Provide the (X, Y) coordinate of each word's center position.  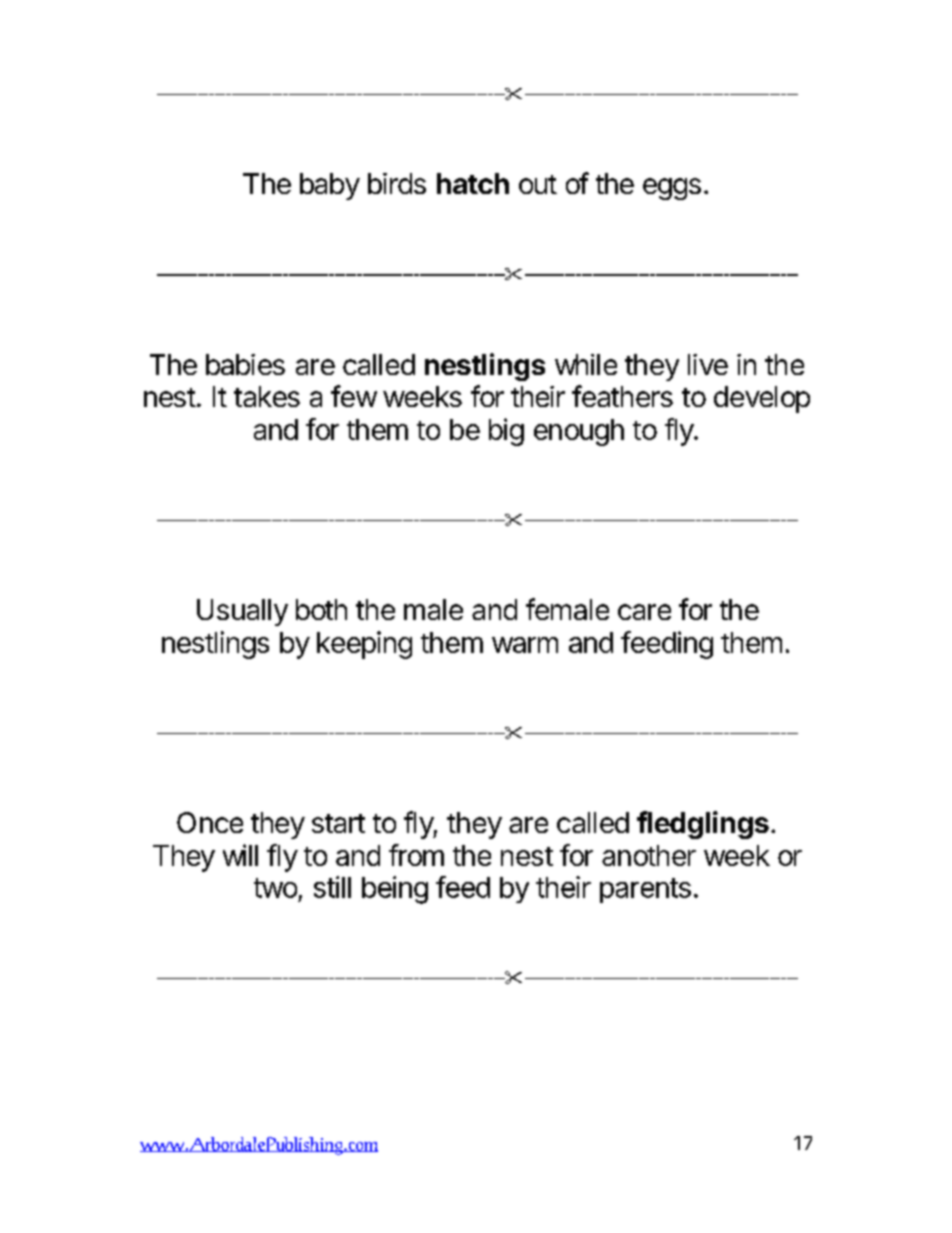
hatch (473, 183)
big (506, 432)
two (275, 888)
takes (267, 396)
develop (762, 399)
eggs (672, 189)
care (644, 612)
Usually (242, 612)
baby (330, 186)
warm (525, 645)
